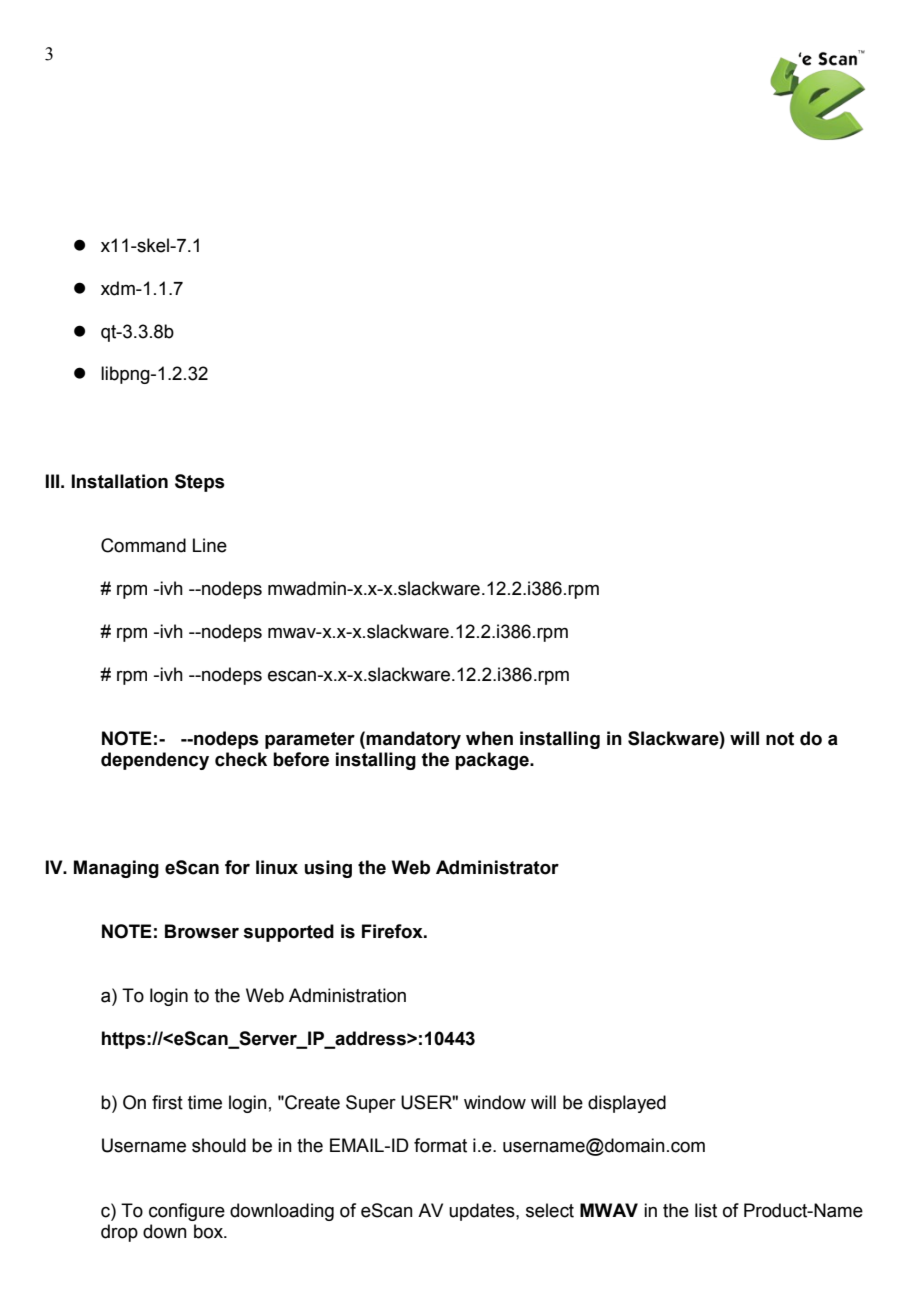 This screenshot has height=1308, width=924. Describe the element at coordinates (200, 483) in the screenshot. I see `Steps` at that location.
